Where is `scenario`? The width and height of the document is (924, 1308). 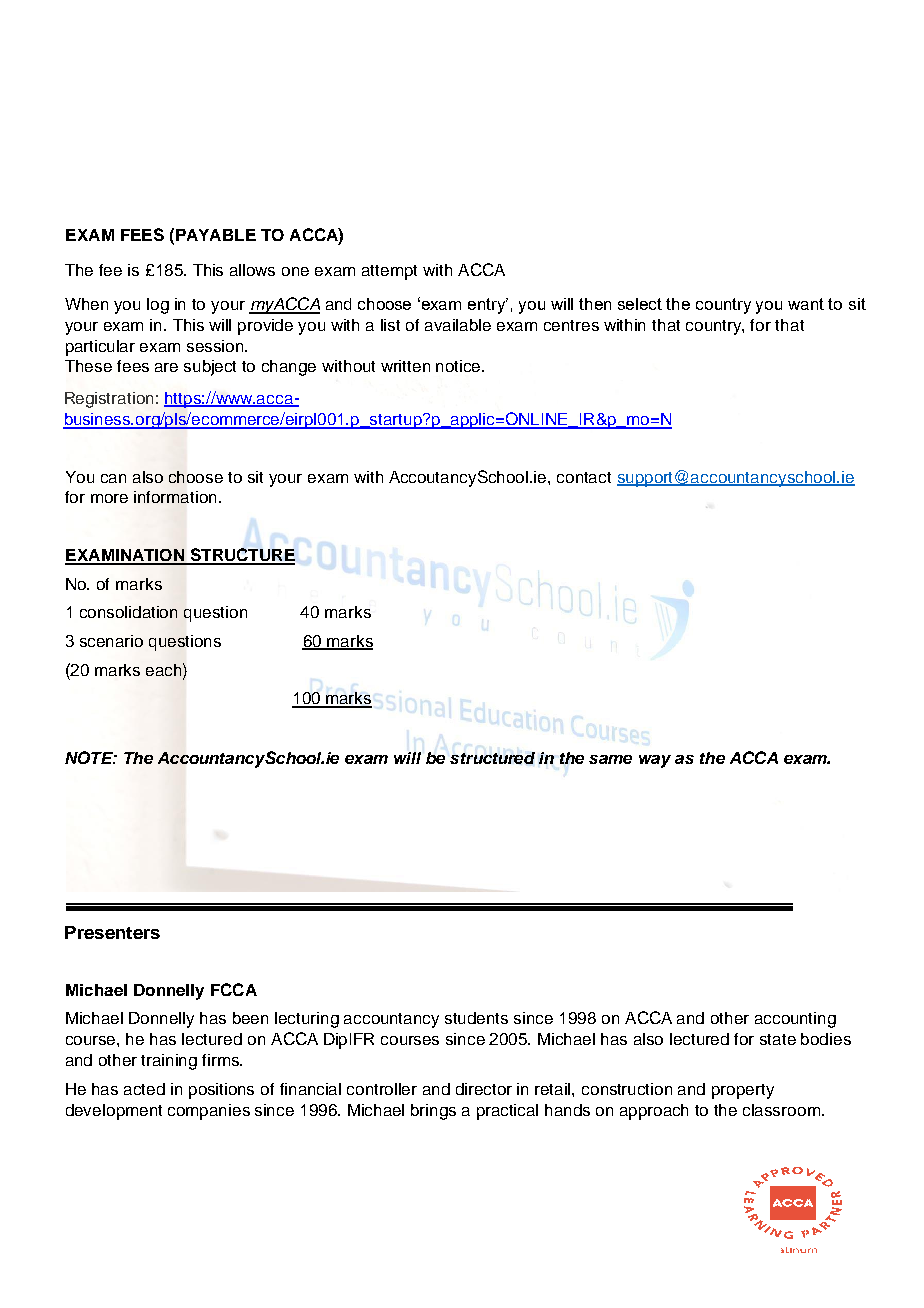
scenario is located at coordinates (111, 641).
